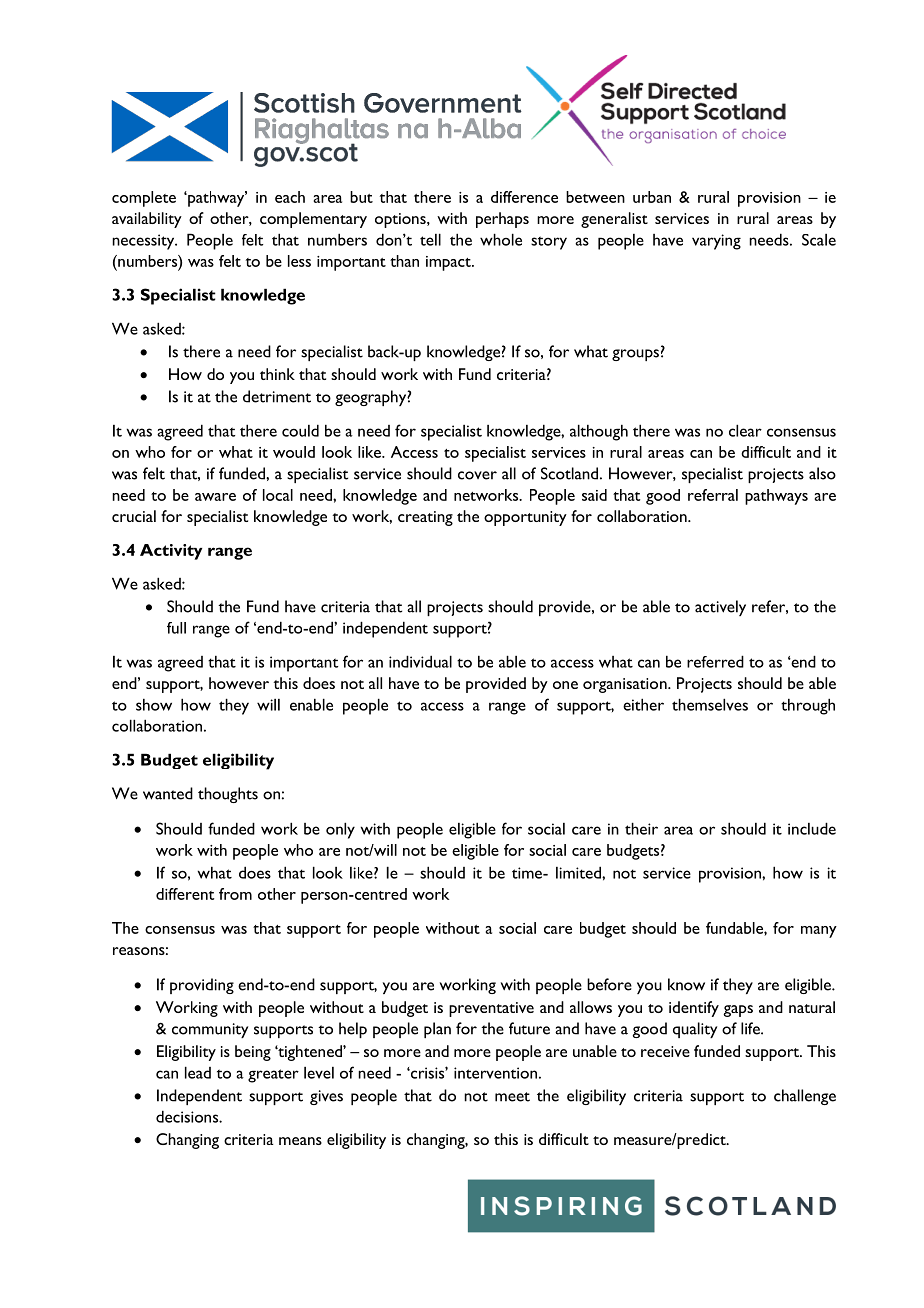  What do you see at coordinates (819, 932) in the document?
I see `many` at bounding box center [819, 932].
